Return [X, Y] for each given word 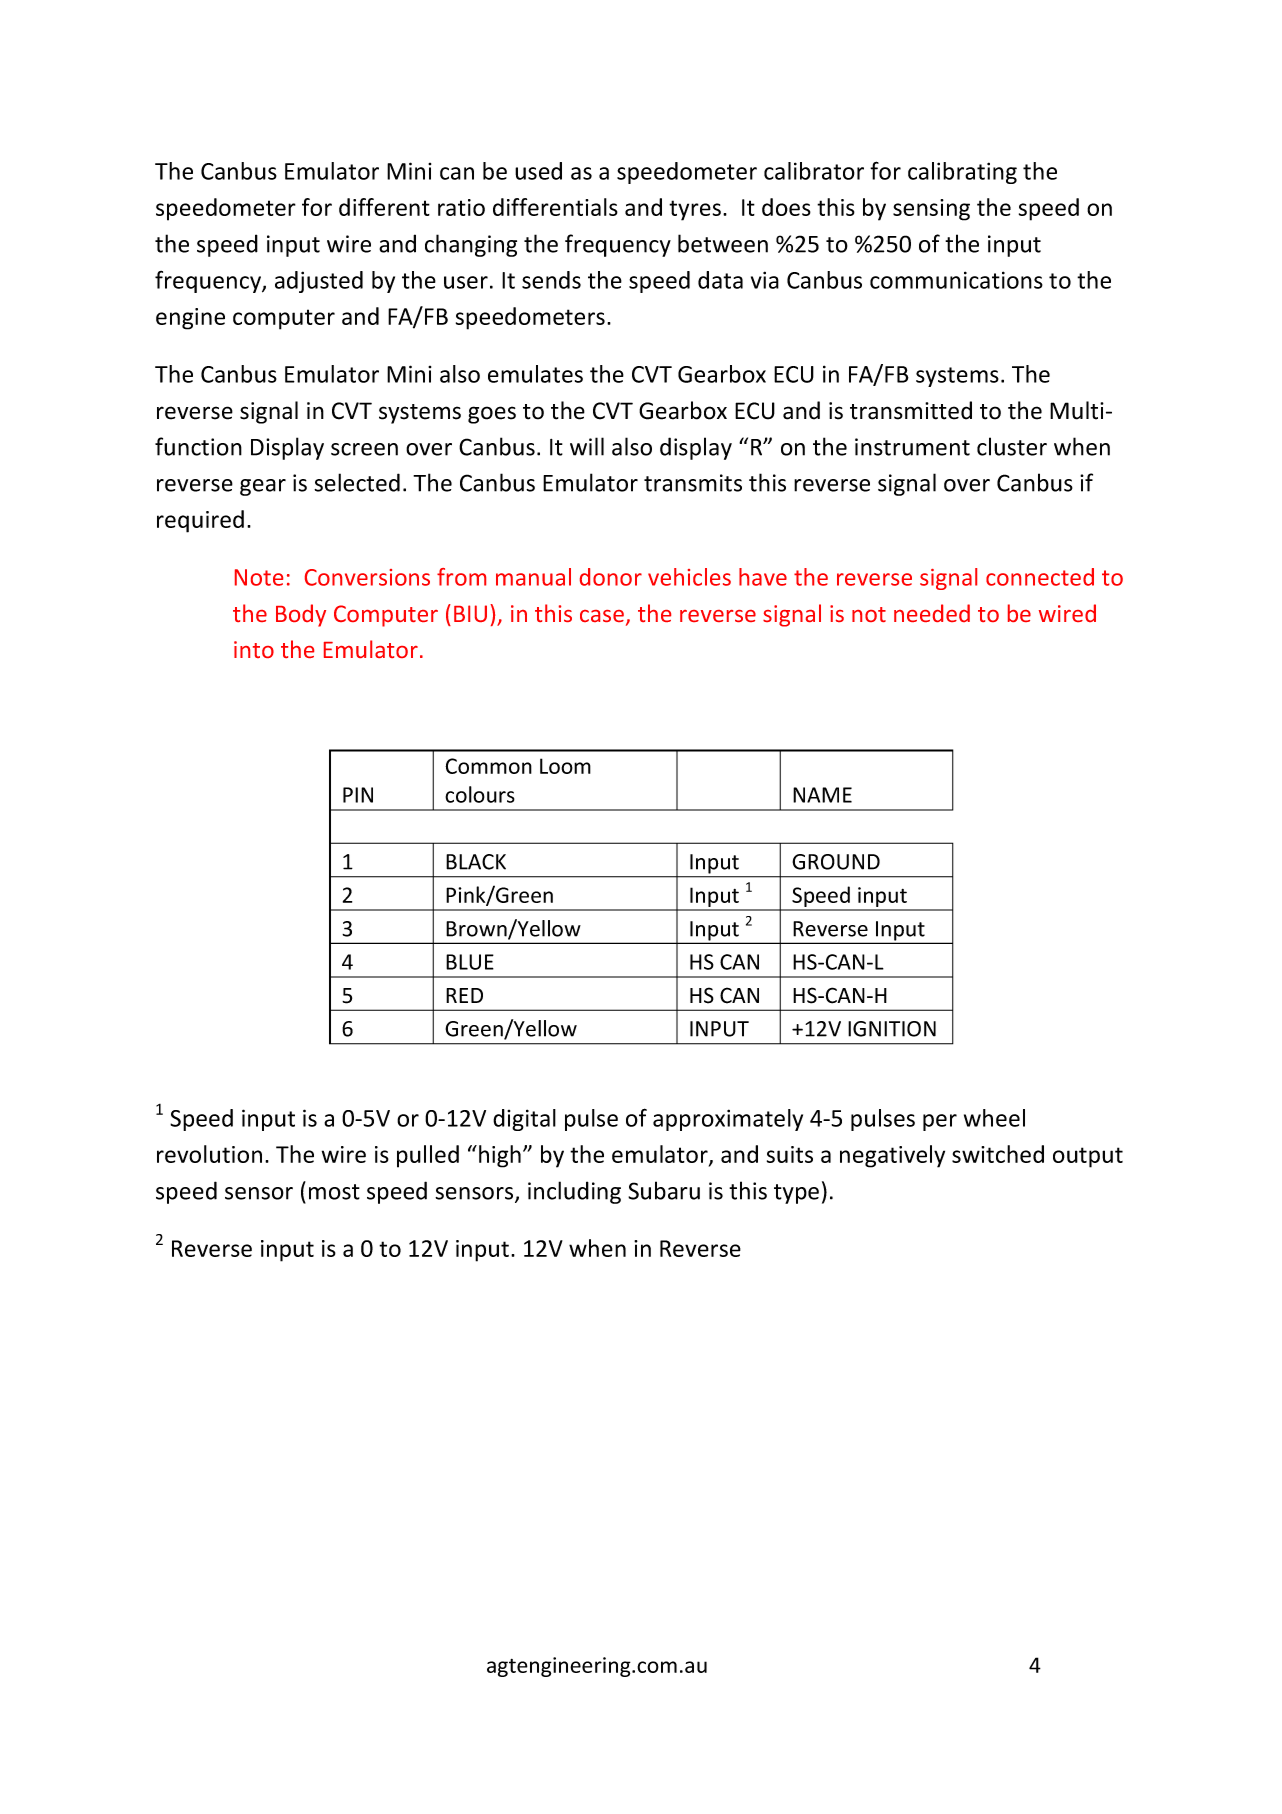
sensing [931, 210]
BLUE [470, 962]
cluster [1012, 446]
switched [998, 1154]
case [602, 616]
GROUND [836, 862]
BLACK [476, 862]
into [254, 649]
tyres [695, 210]
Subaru [664, 1190]
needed [932, 613]
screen [364, 449]
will [587, 446]
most [334, 1192]
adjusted [319, 282]
